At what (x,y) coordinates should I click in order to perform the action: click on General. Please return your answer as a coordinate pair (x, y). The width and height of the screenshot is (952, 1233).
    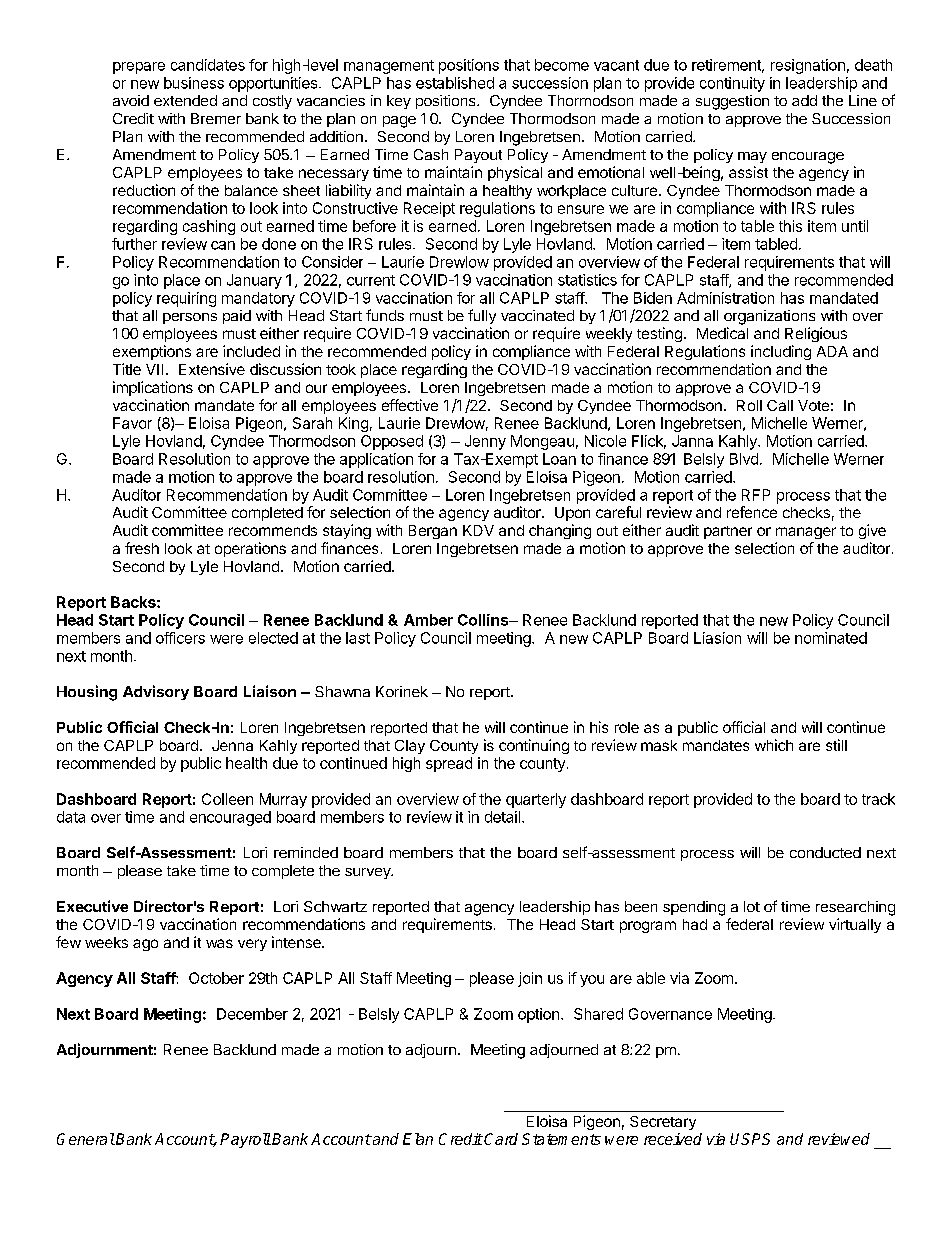
    Looking at the image, I should click on (86, 1139).
